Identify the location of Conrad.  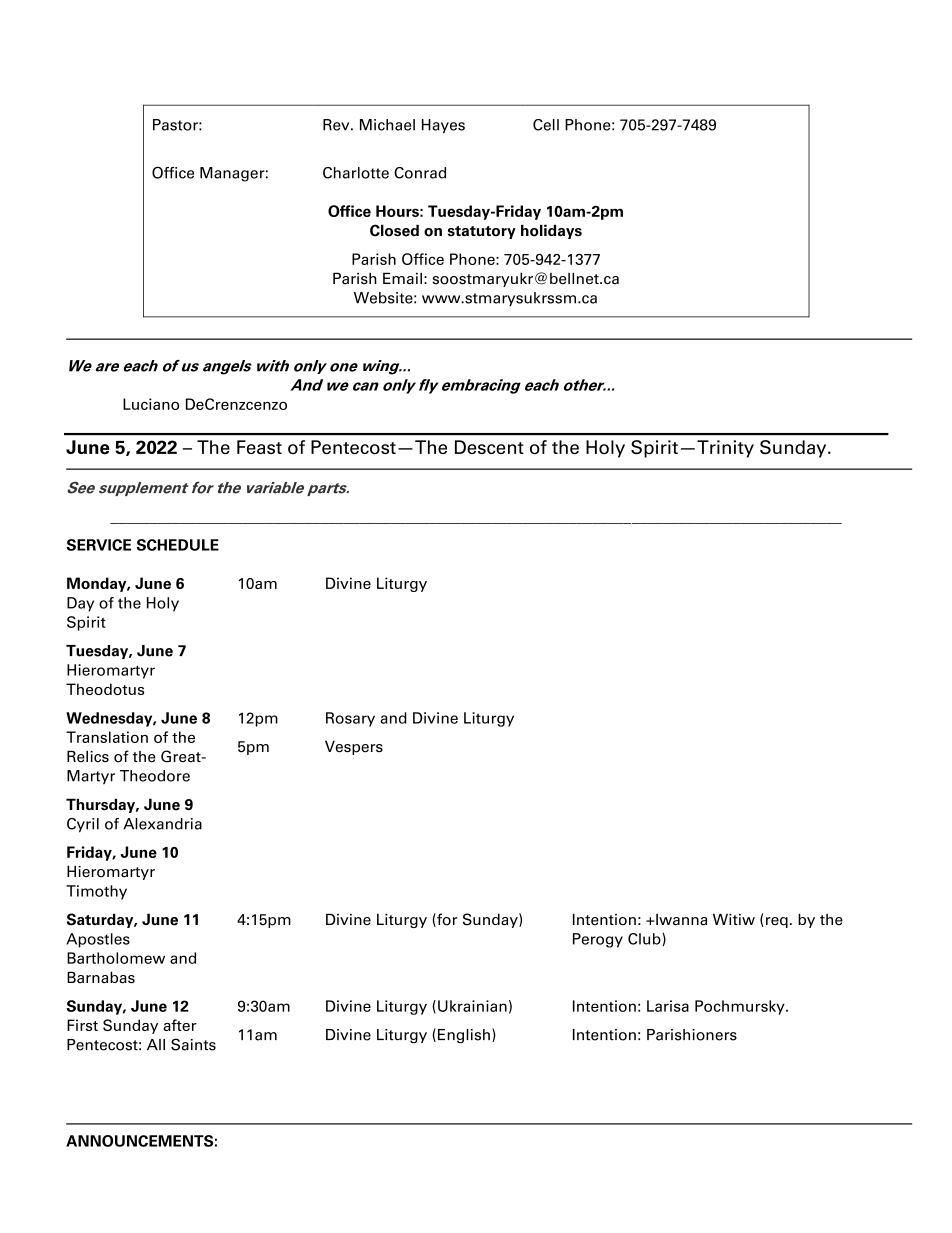
(420, 173).
